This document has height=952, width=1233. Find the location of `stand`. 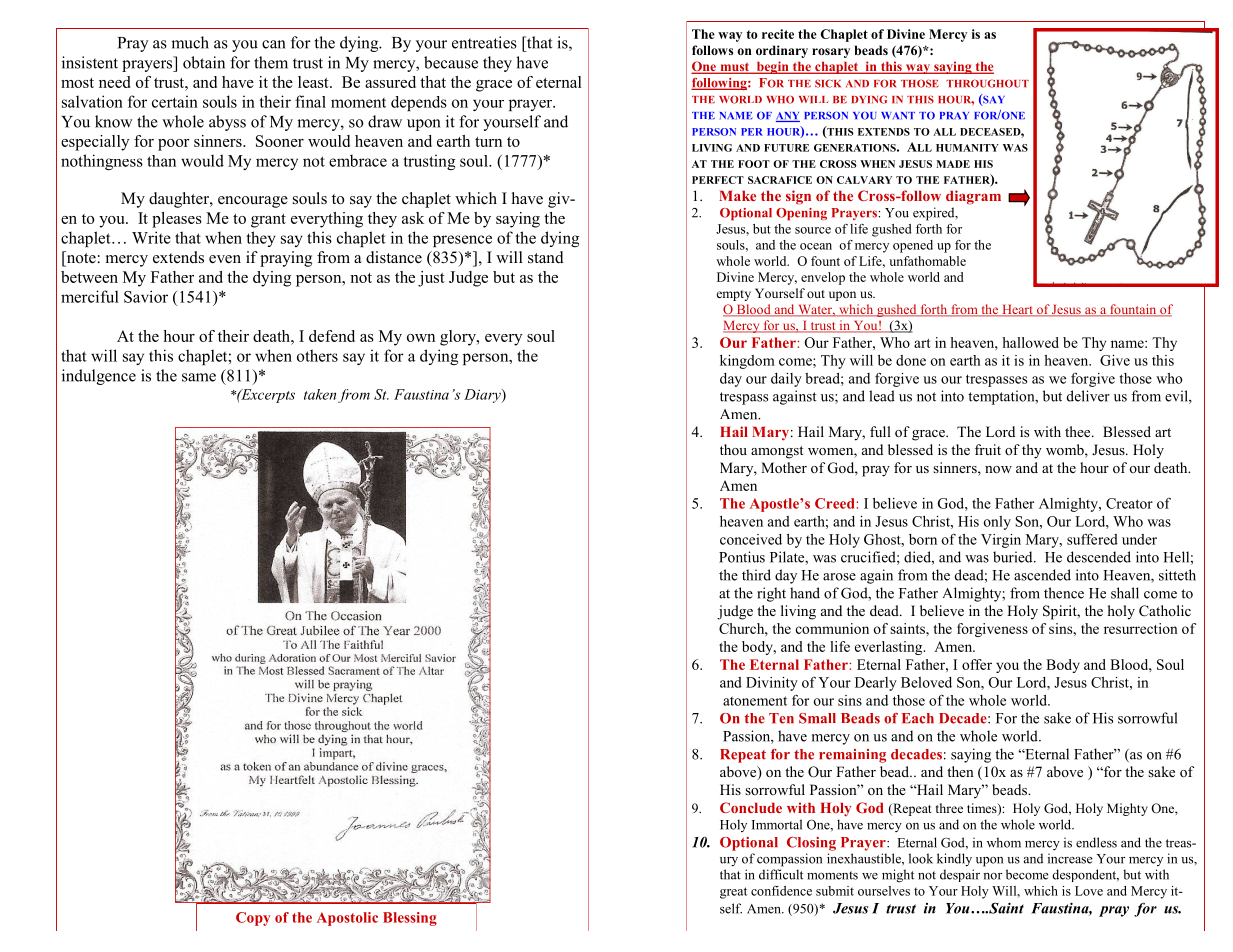

stand is located at coordinates (546, 257).
